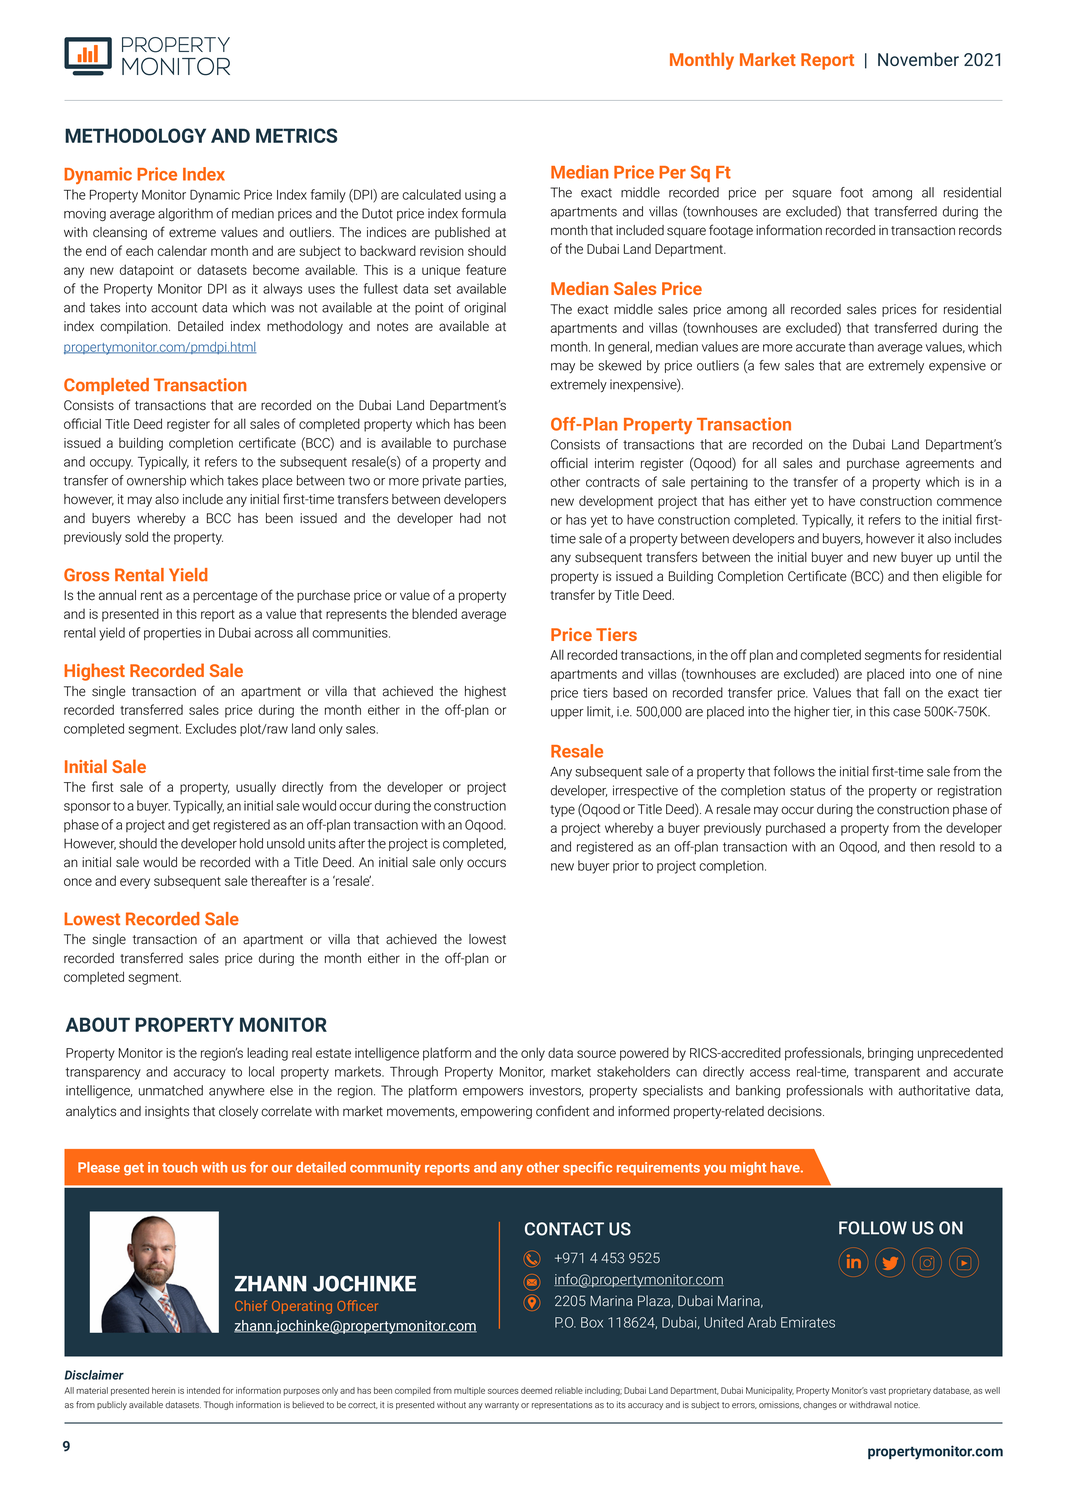 This screenshot has width=1067, height=1509. What do you see at coordinates (480, 196) in the screenshot?
I see `using` at bounding box center [480, 196].
